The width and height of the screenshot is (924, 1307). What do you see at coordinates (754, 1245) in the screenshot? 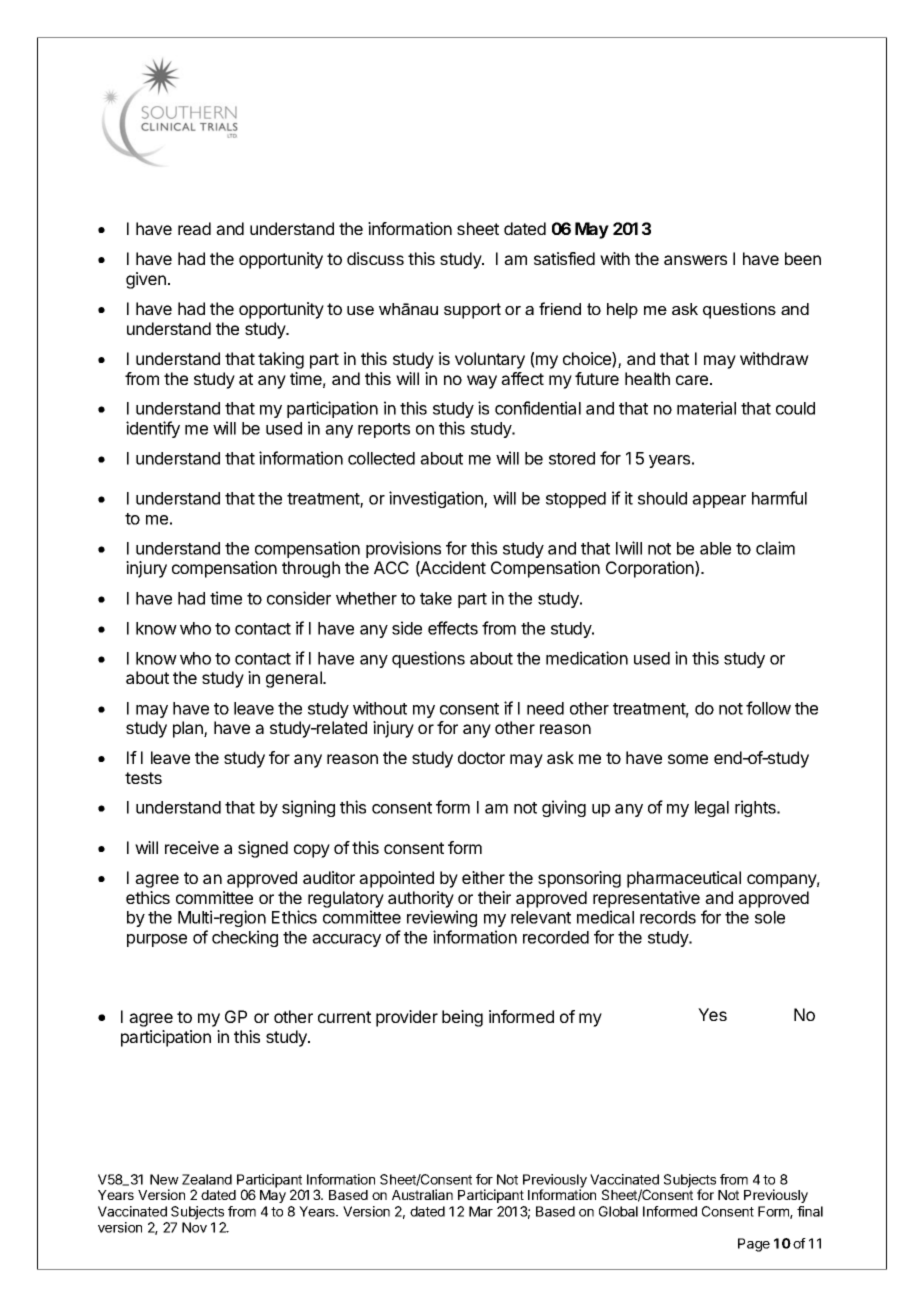
I see `Page` at bounding box center [754, 1245].
